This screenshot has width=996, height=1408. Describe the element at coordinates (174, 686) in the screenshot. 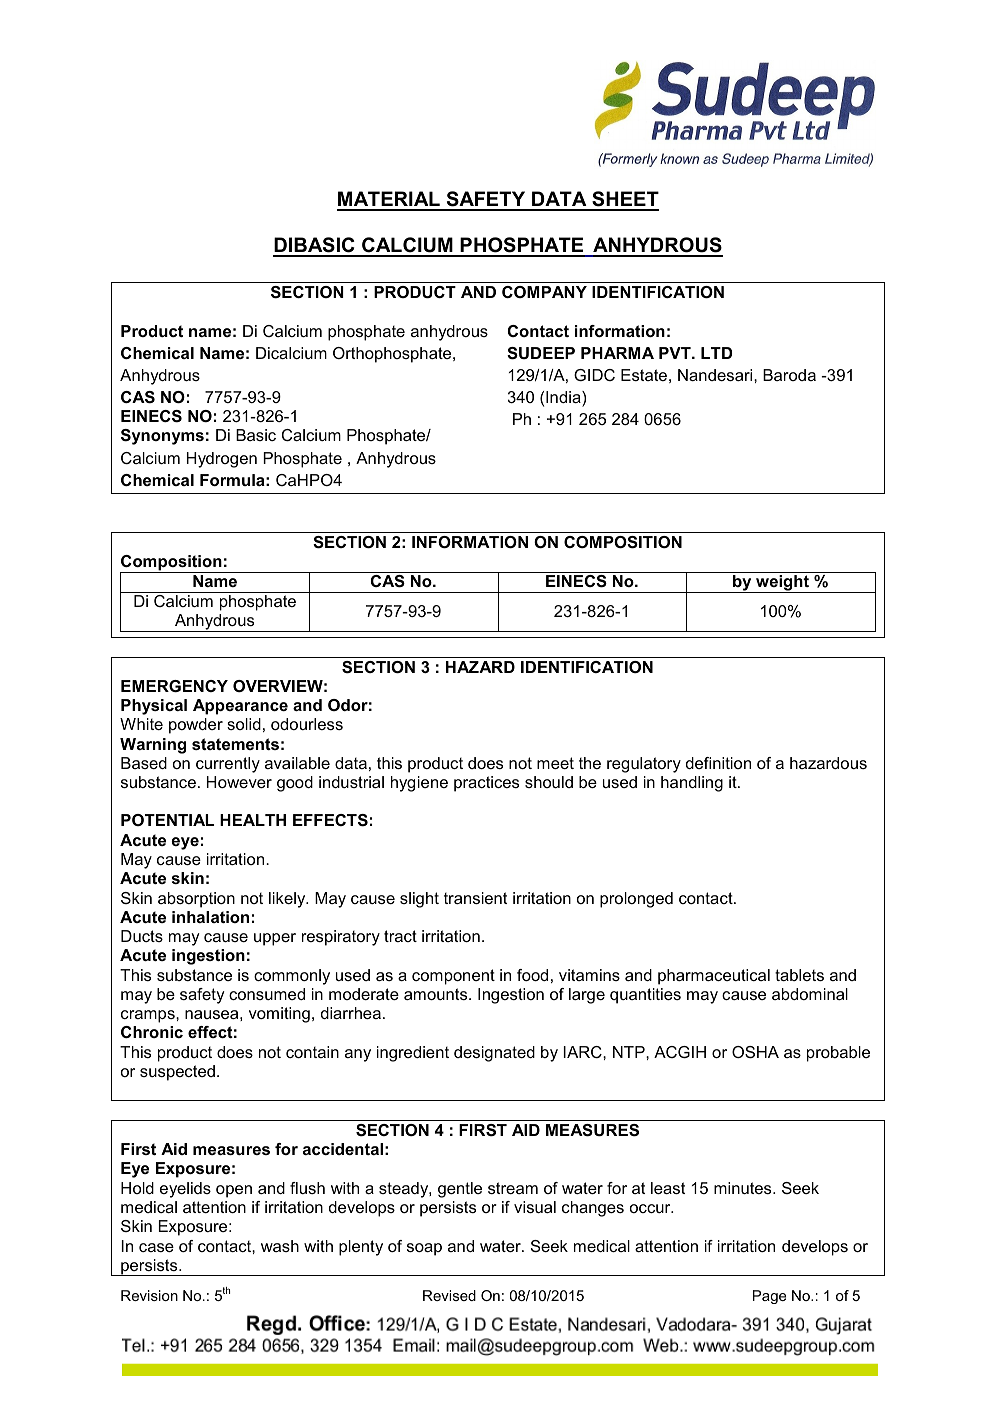

I see `EMERGENCY` at that location.
